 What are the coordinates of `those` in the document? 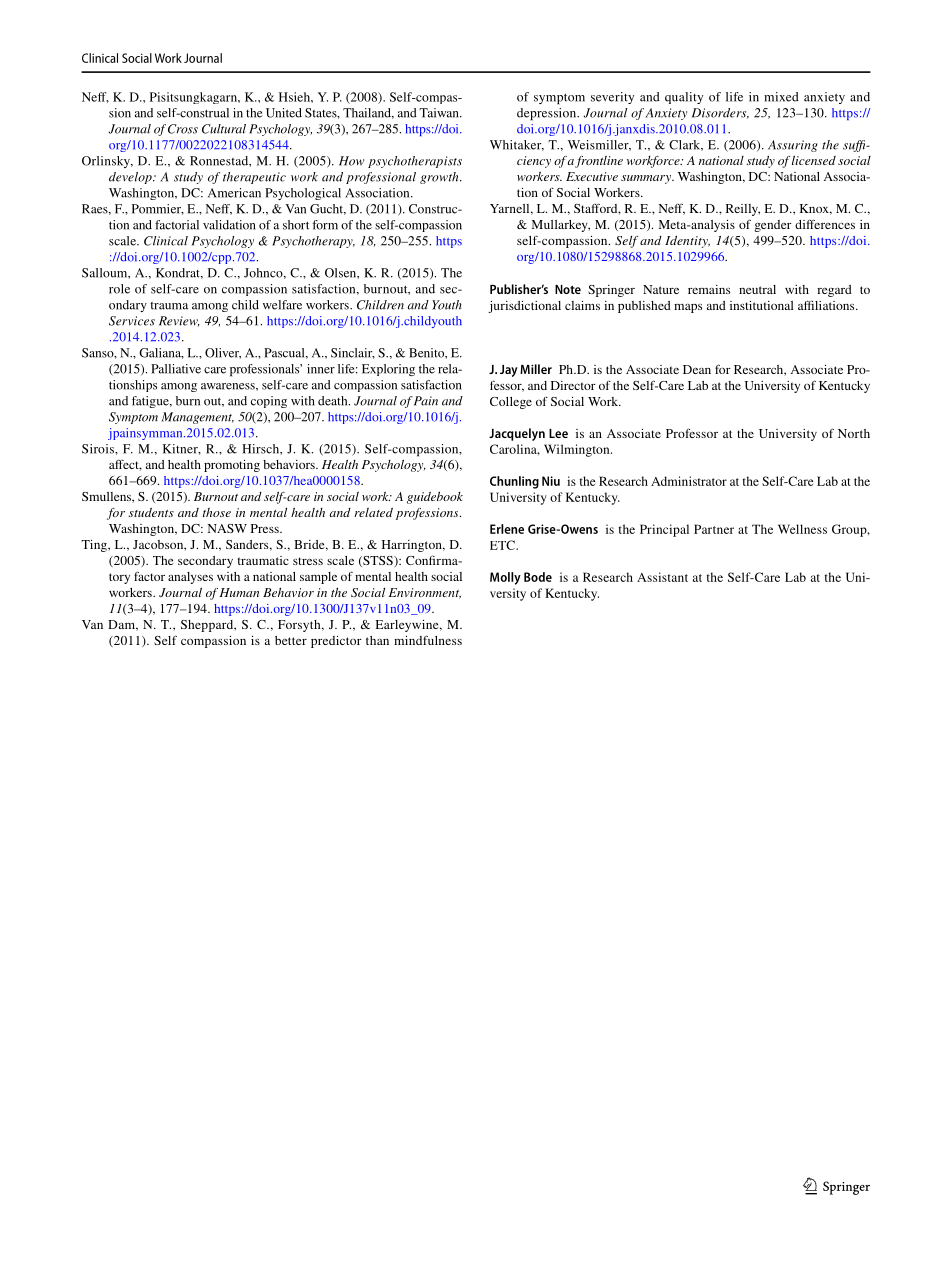 It's located at (217, 512).
